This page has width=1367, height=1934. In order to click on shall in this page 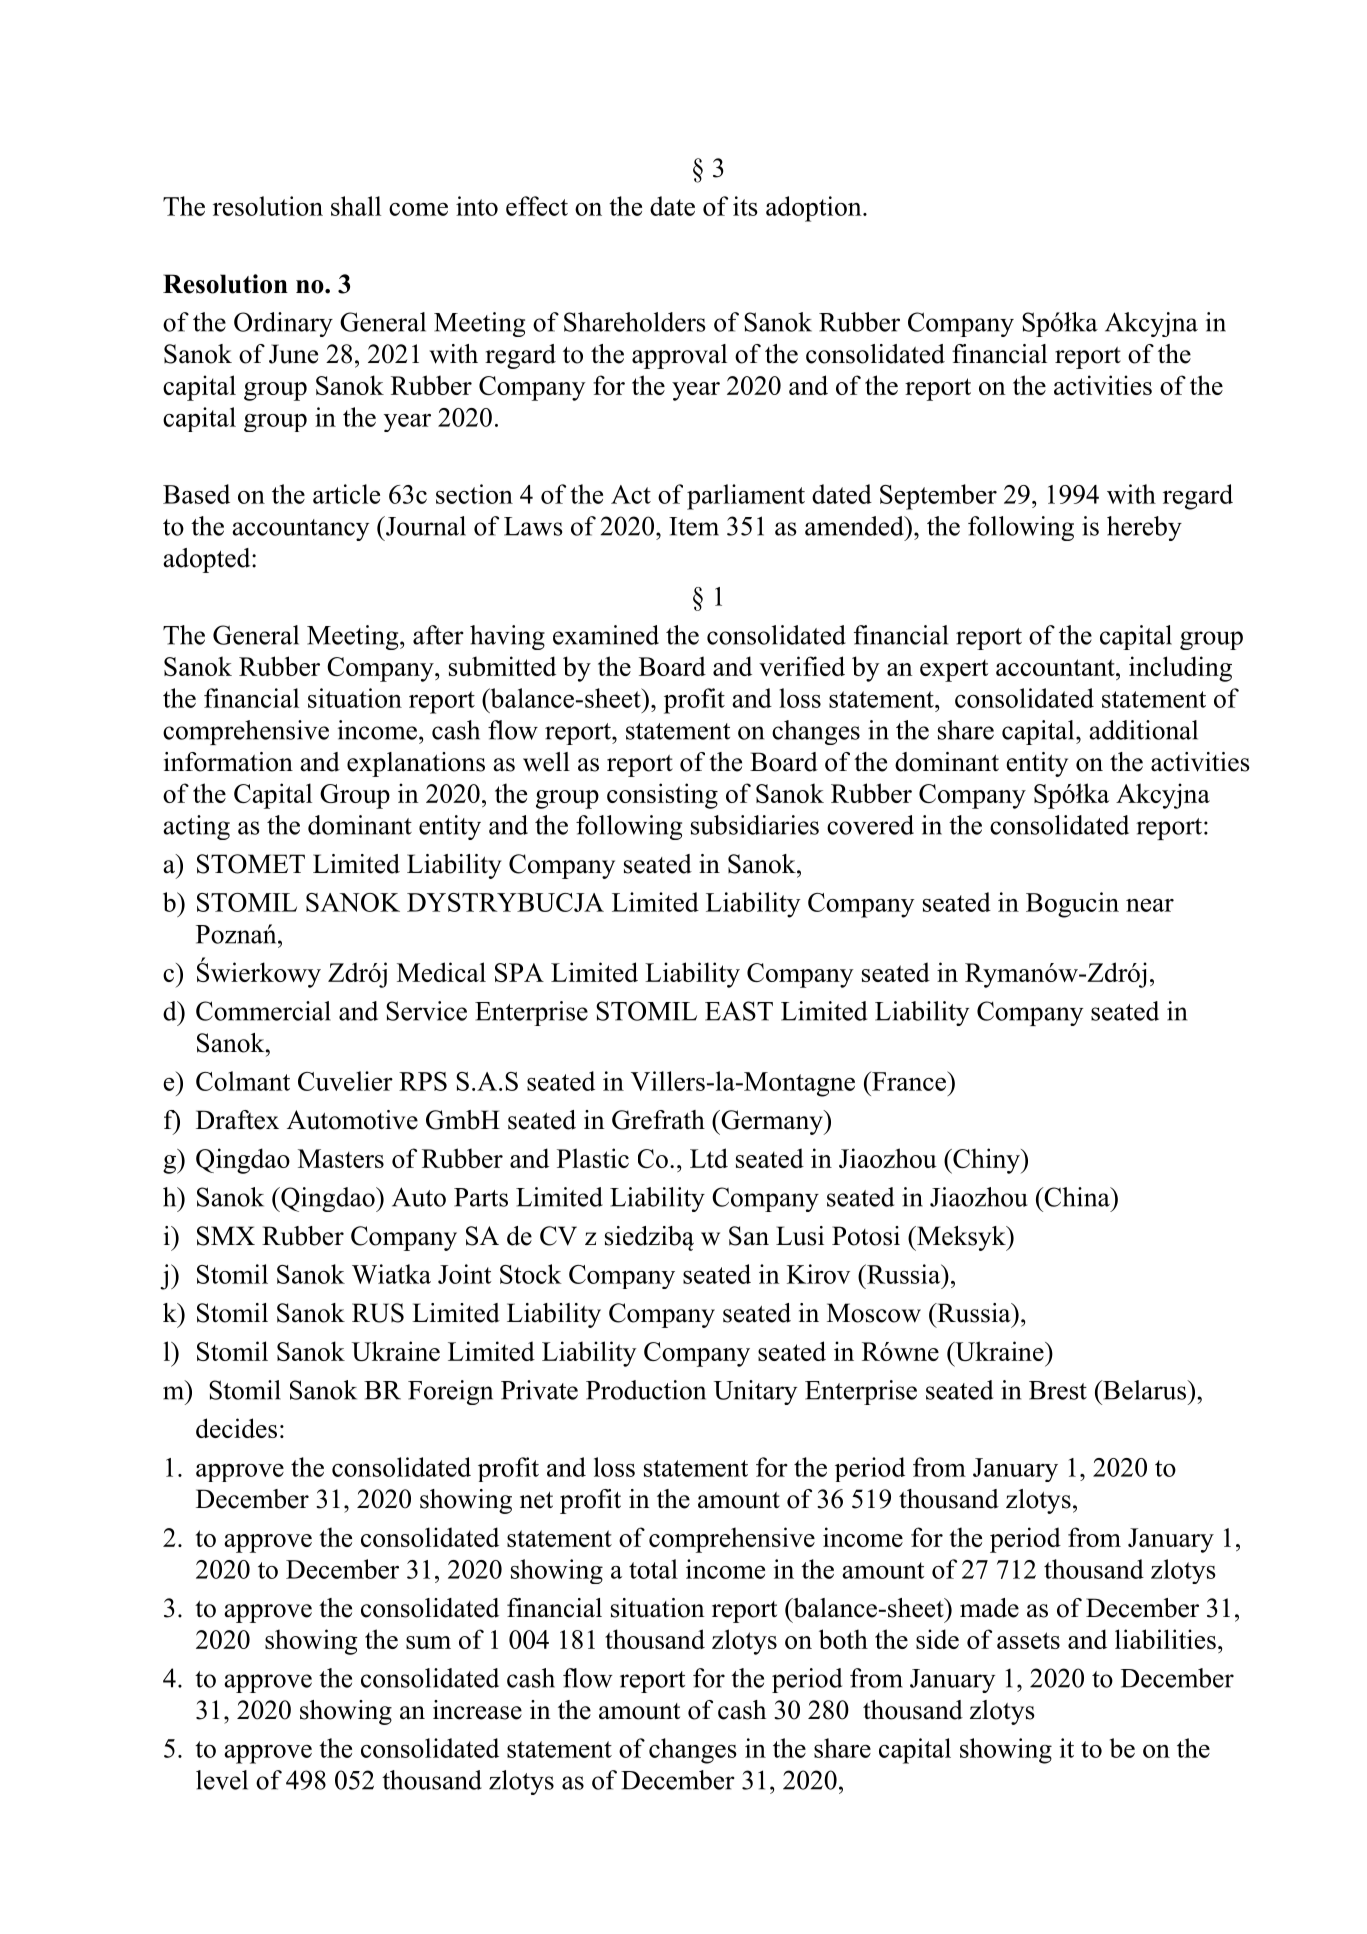, I will do `click(356, 206)`.
